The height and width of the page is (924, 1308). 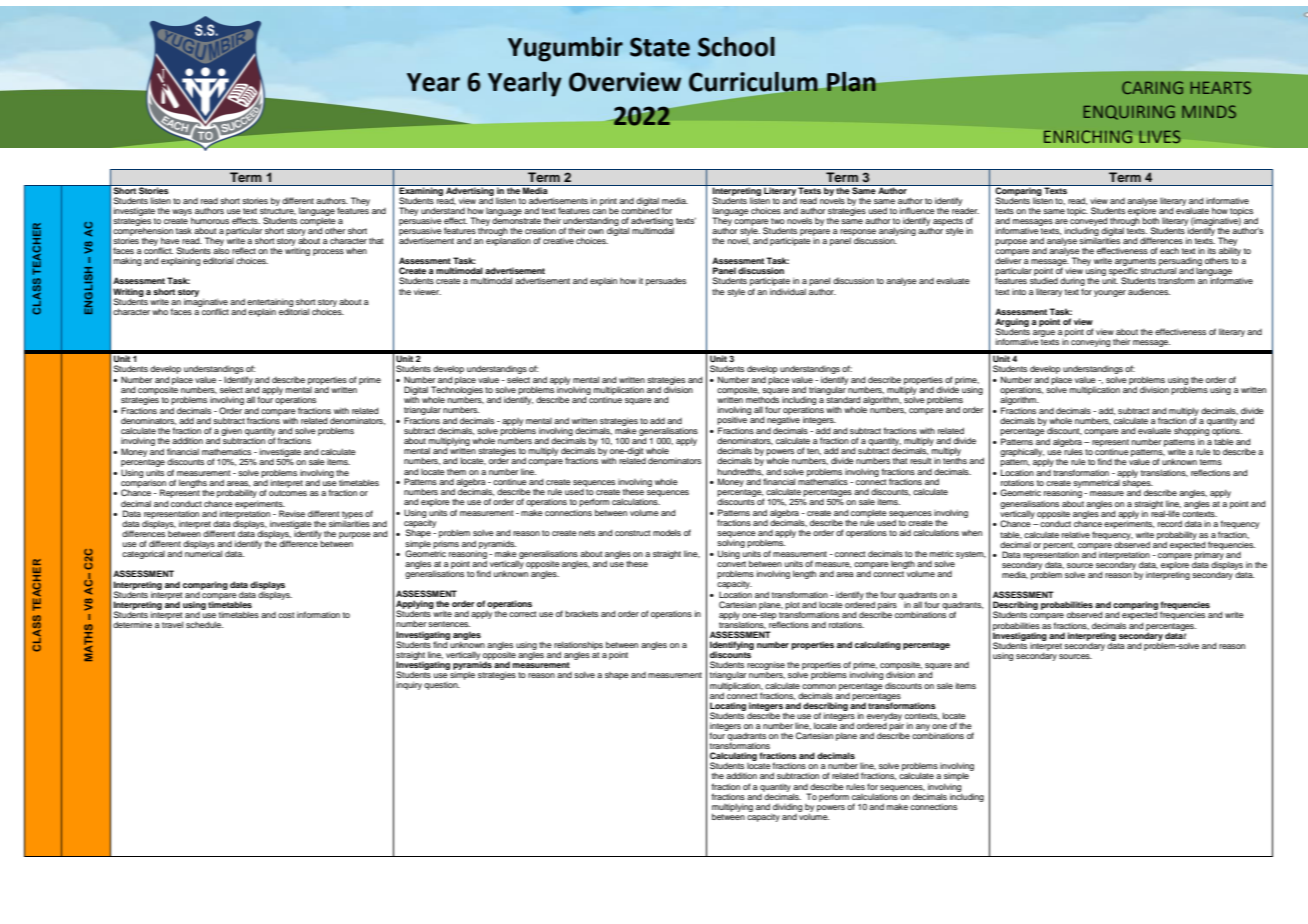 I want to click on State, so click(x=660, y=47).
